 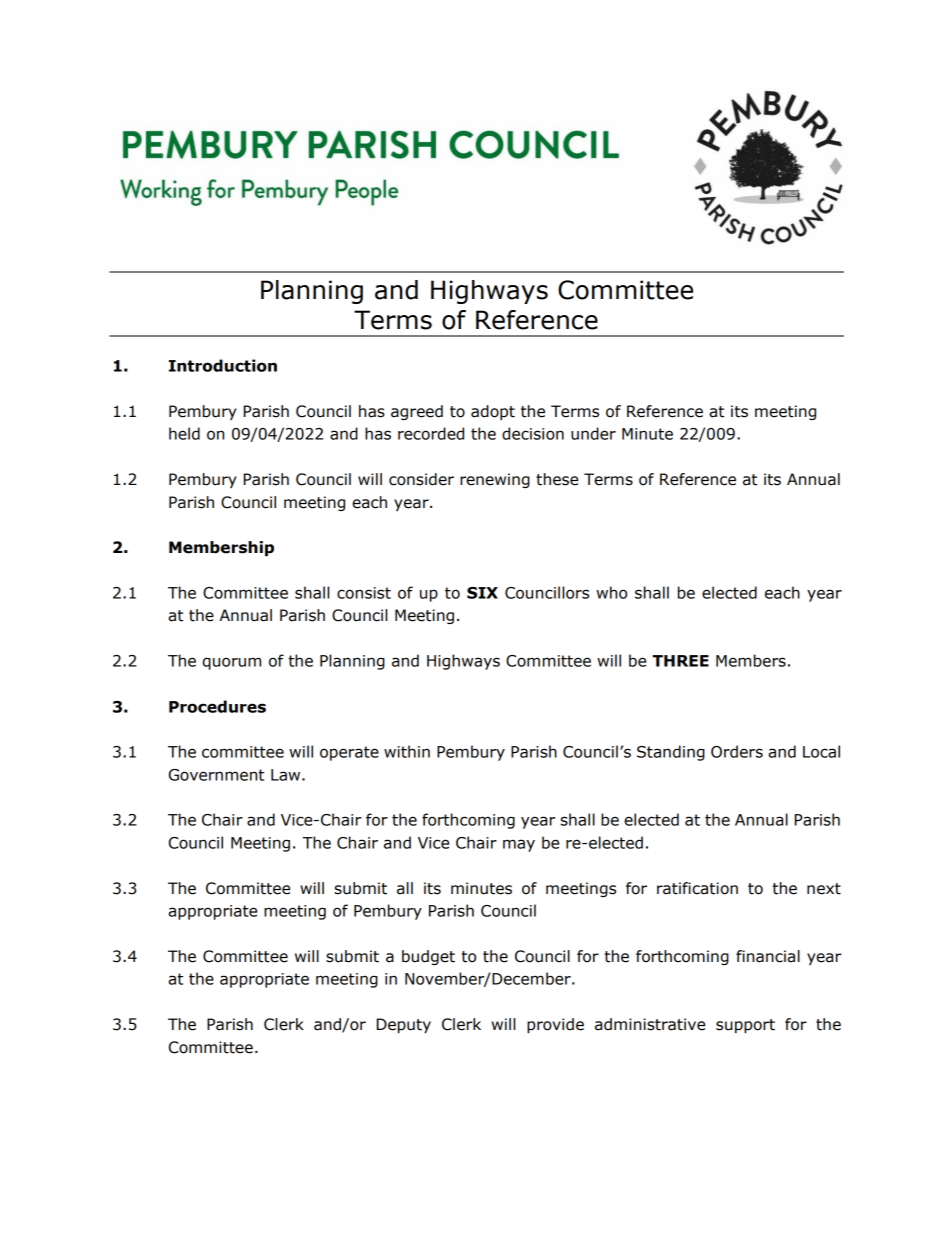 I want to click on THREE, so click(x=680, y=661).
